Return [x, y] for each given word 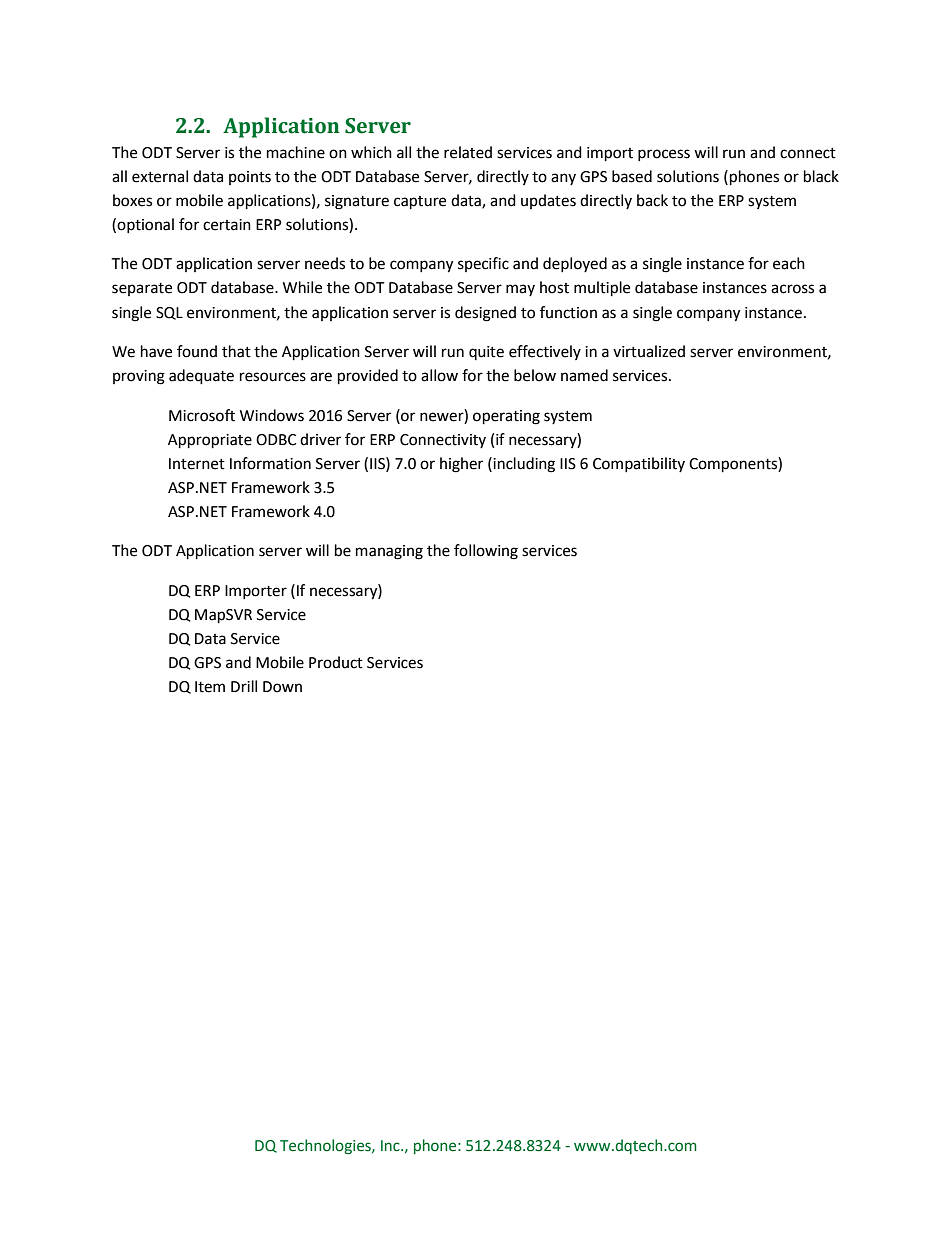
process [664, 155]
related [468, 152]
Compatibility [639, 464]
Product [336, 662]
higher [461, 465]
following [486, 552]
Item [210, 687]
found [197, 351]
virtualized [649, 351]
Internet [197, 464]
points [250, 178]
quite [486, 353]
